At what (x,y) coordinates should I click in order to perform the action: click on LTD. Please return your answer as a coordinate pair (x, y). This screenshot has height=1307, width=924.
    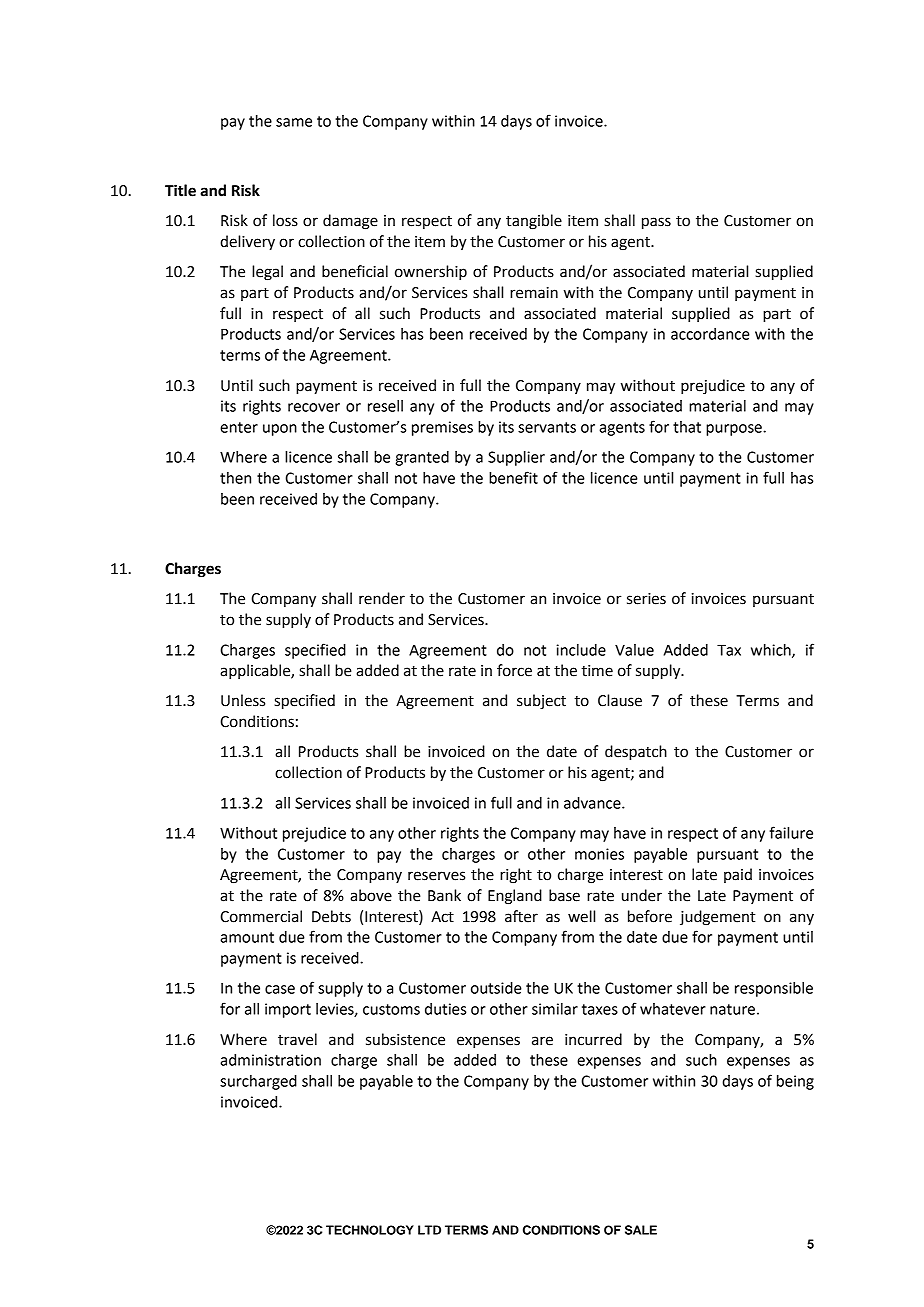
    Looking at the image, I should click on (429, 1230).
